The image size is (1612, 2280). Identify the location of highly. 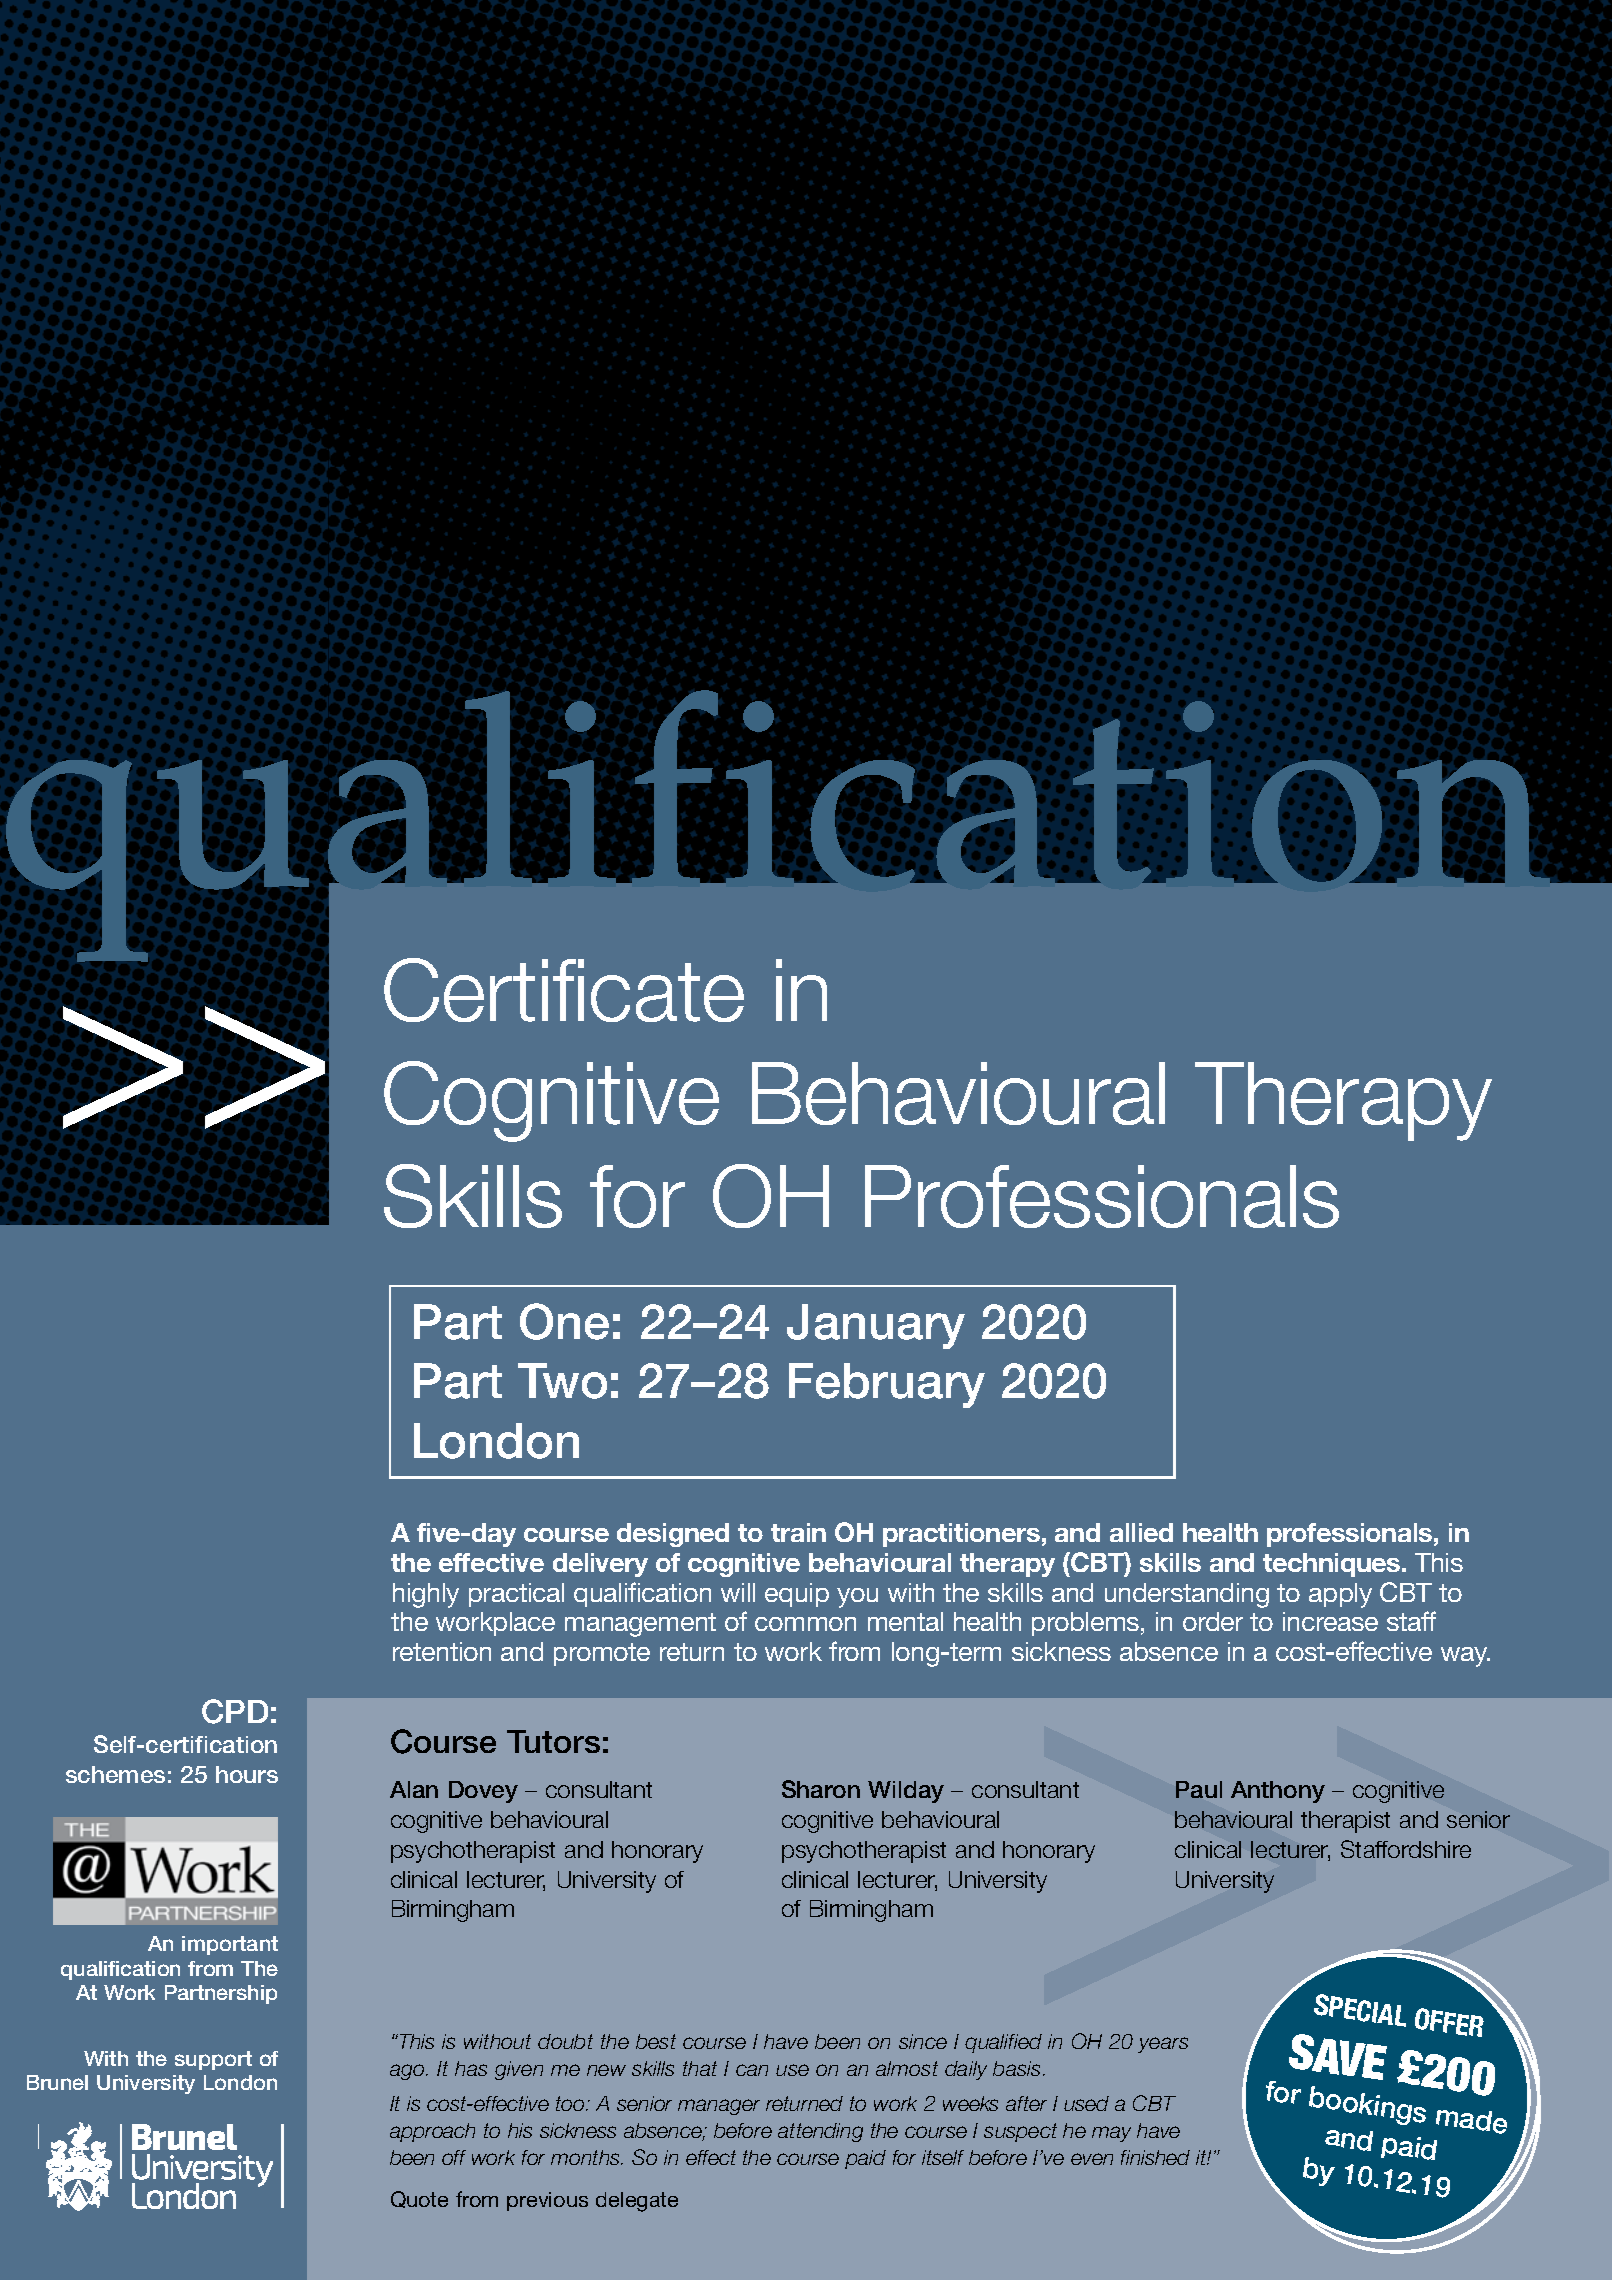
(426, 1595).
